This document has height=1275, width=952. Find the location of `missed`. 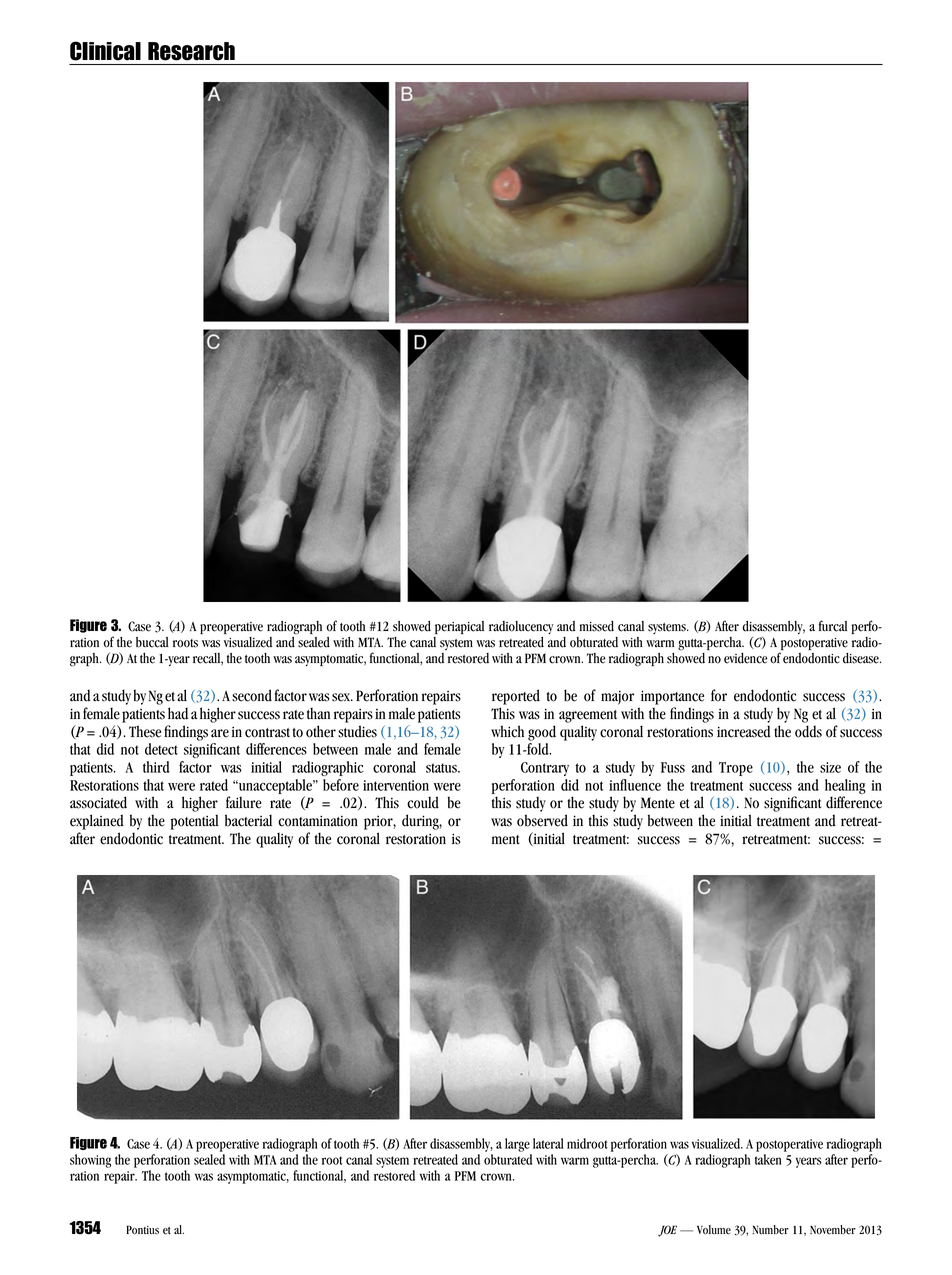

missed is located at coordinates (597, 626).
